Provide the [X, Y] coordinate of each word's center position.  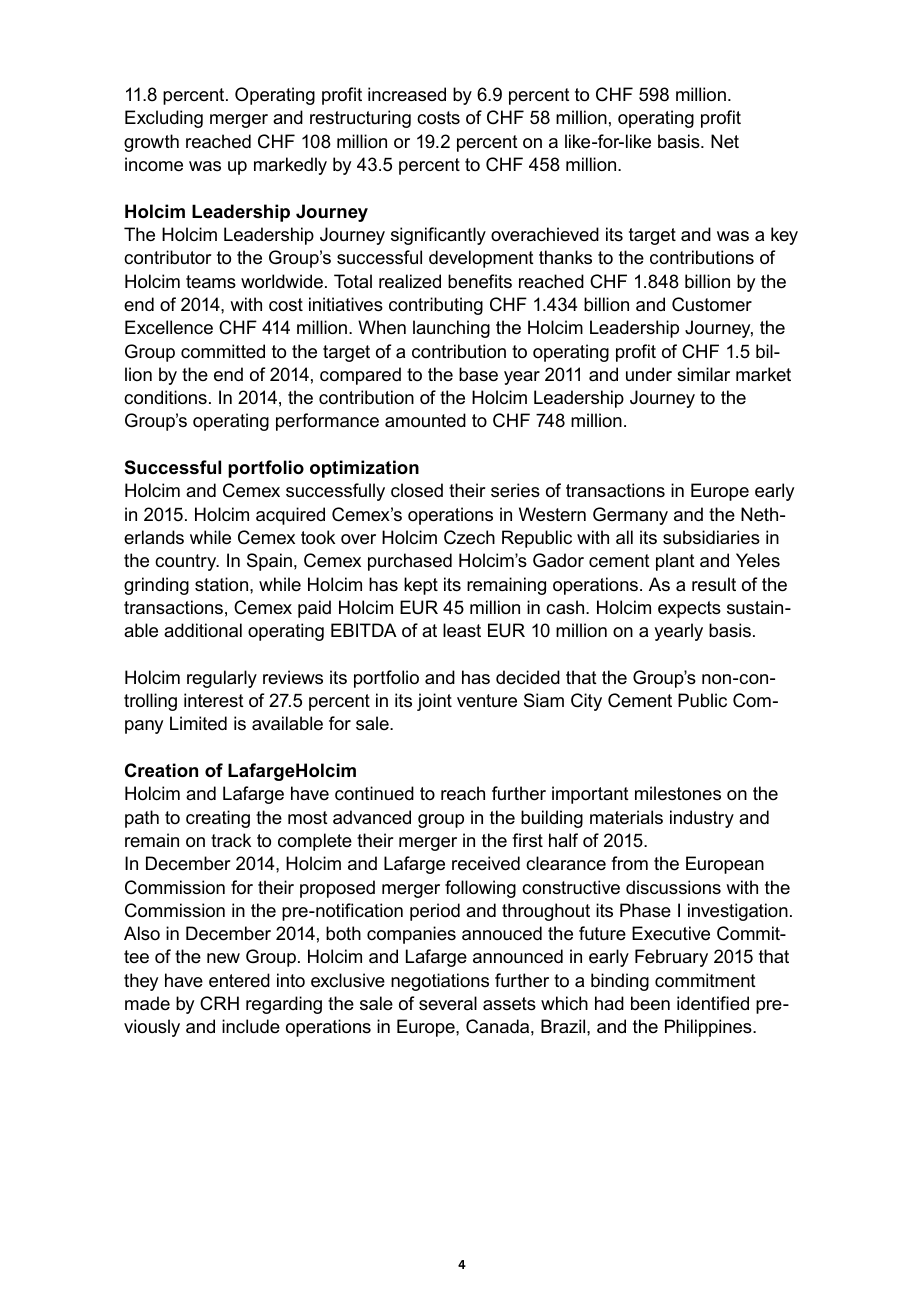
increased [407, 94]
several [448, 1003]
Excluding [164, 119]
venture [487, 701]
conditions [165, 397]
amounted [425, 420]
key [784, 236]
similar [703, 374]
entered [239, 980]
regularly [222, 679]
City [586, 702]
